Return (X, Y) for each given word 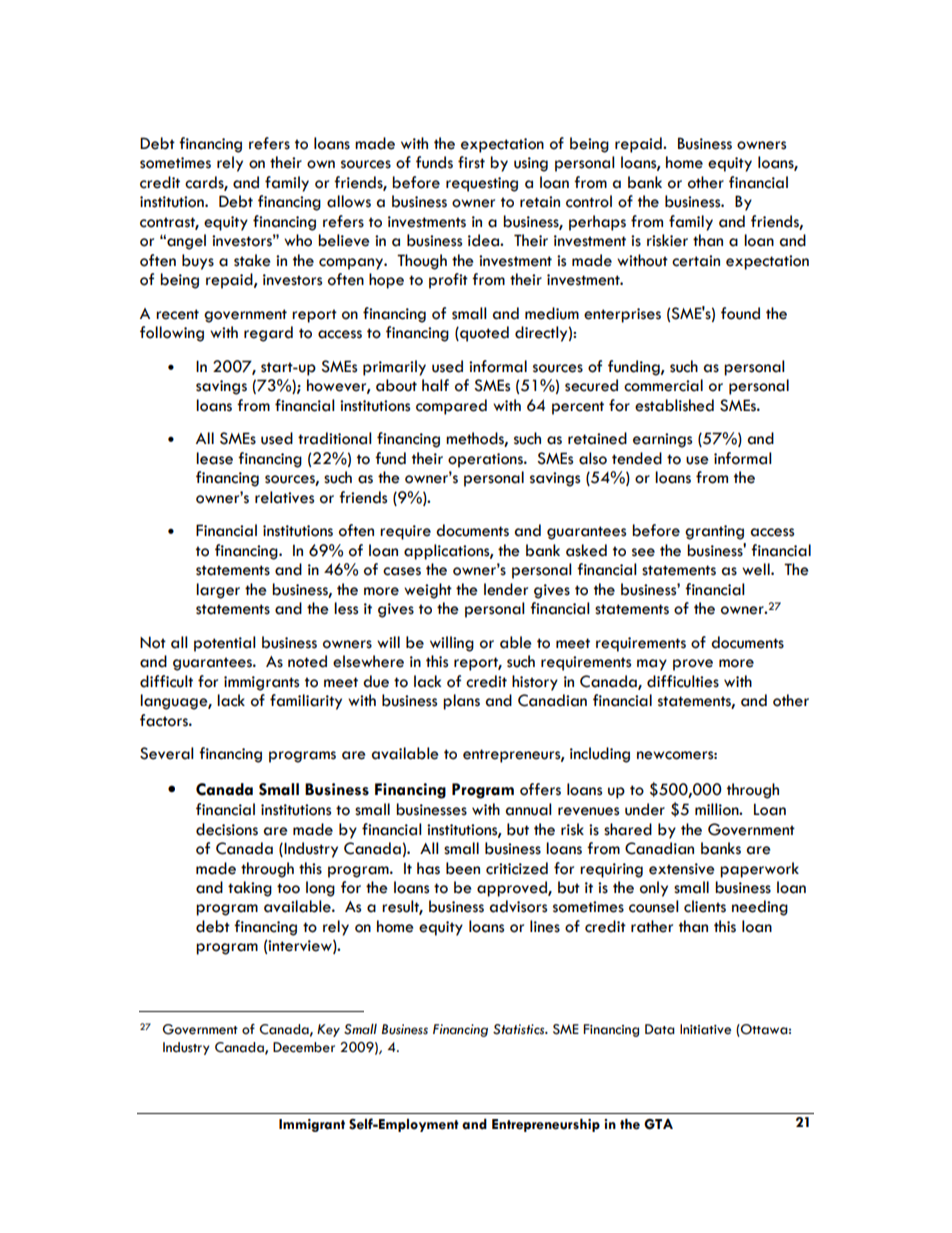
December (304, 1047)
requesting (482, 184)
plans (461, 702)
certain (696, 261)
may (652, 665)
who (298, 240)
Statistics (520, 1029)
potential (225, 644)
